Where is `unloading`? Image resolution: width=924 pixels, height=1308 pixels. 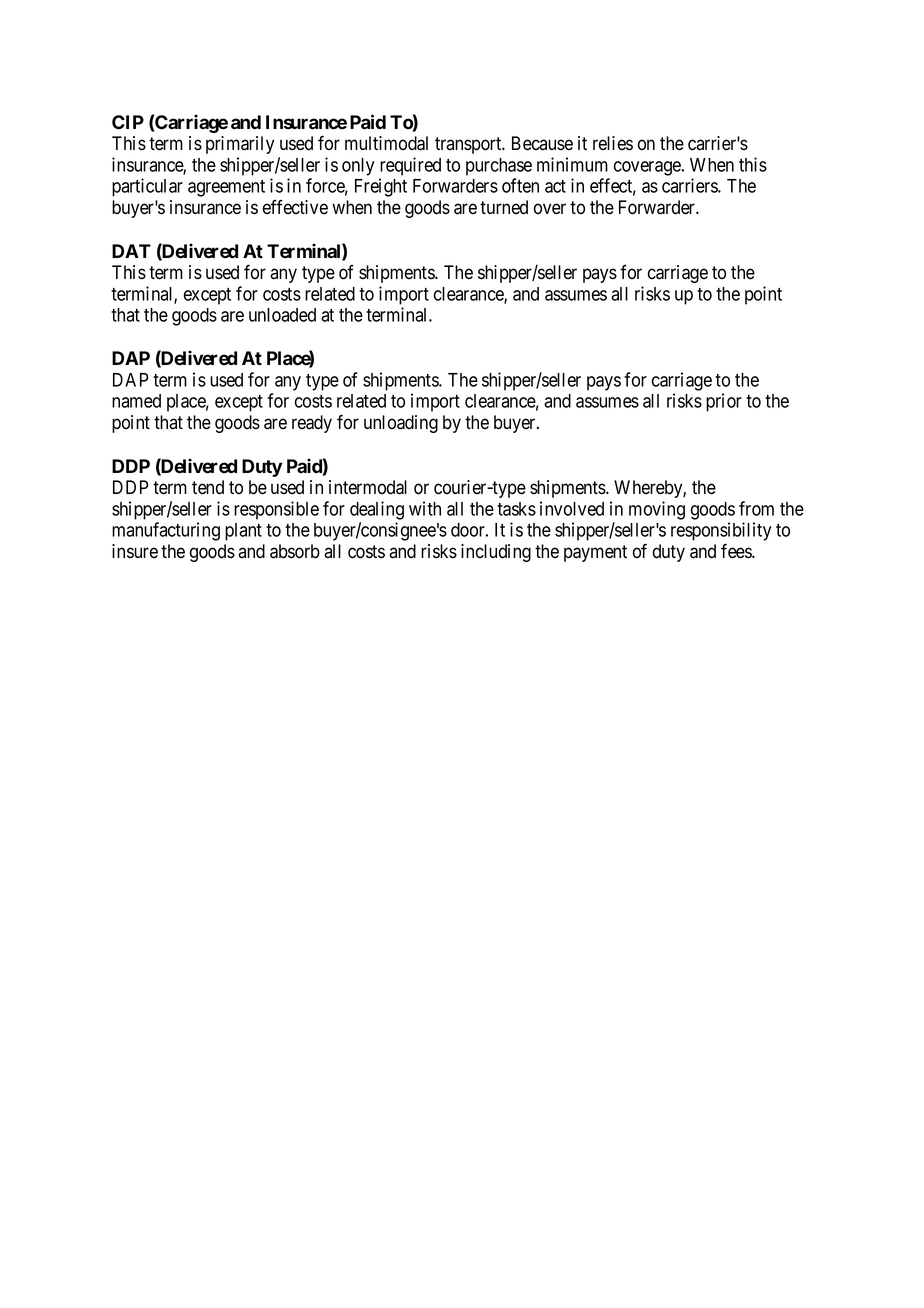 unloading is located at coordinates (401, 424).
